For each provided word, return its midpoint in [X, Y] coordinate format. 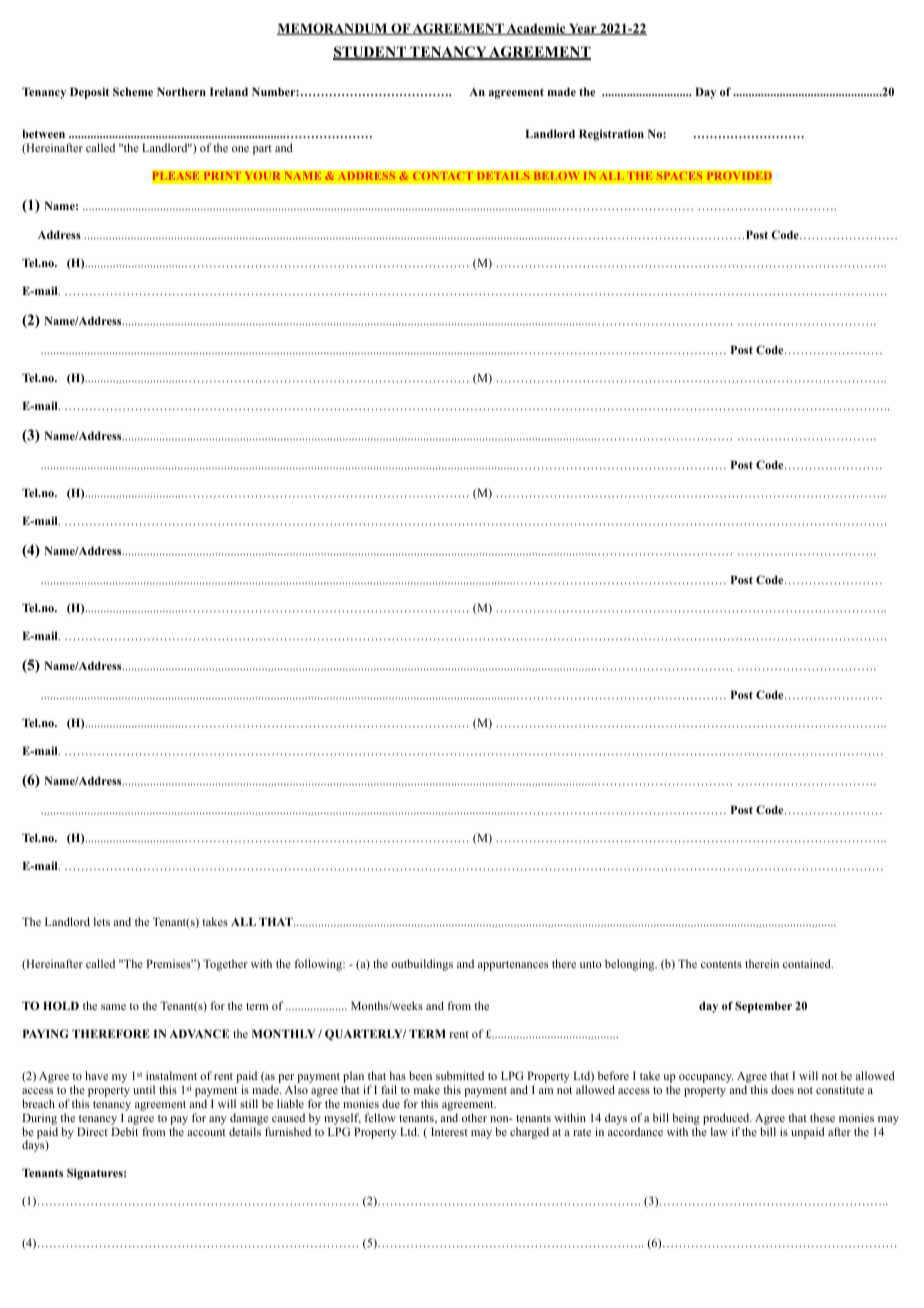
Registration [611, 135]
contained [808, 963]
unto [591, 964]
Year [583, 29]
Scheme [133, 91]
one [240, 149]
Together [225, 965]
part [262, 150]
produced [727, 1119]
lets [102, 921]
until [144, 1089]
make [427, 1089]
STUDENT [371, 53]
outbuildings [422, 965]
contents [721, 964]
